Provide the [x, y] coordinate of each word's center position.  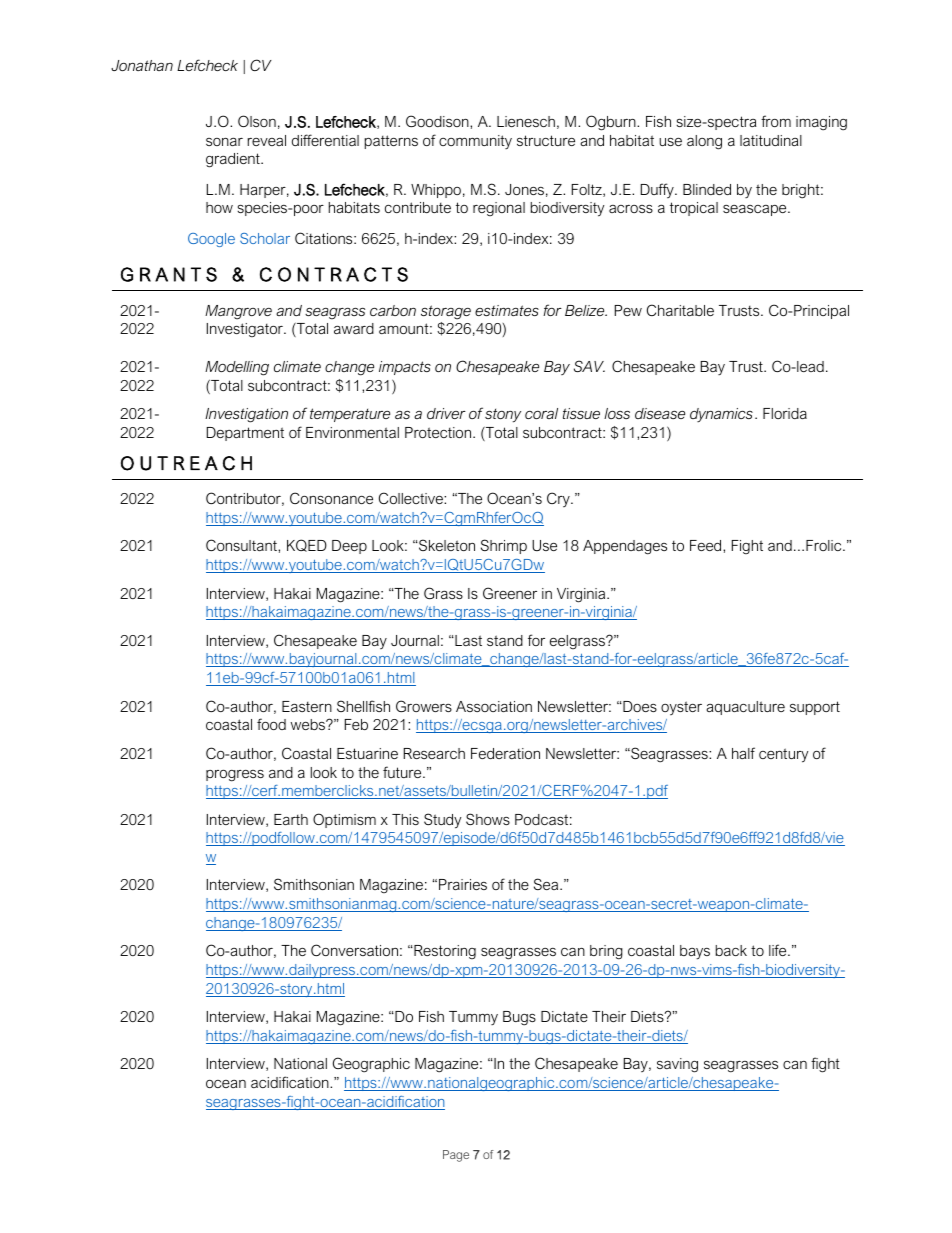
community [475, 142]
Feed [707, 545]
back [731, 950]
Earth [291, 819]
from [776, 121]
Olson [257, 121]
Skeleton [446, 545]
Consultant [242, 545]
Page [456, 1156]
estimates [507, 310]
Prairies [463, 884]
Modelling [237, 368]
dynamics [721, 415]
